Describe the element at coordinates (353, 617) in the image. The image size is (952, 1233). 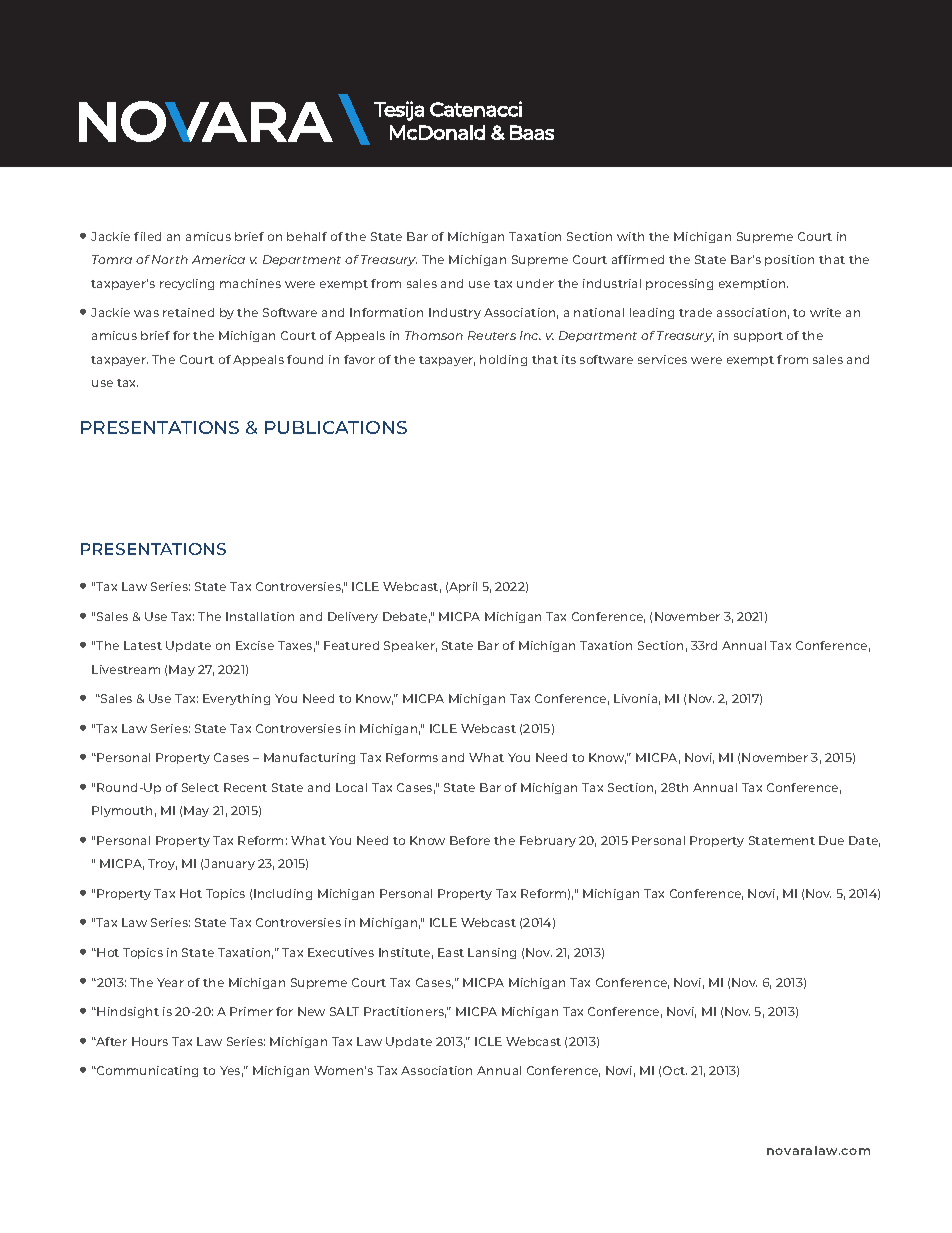
I see `Delivery` at that location.
